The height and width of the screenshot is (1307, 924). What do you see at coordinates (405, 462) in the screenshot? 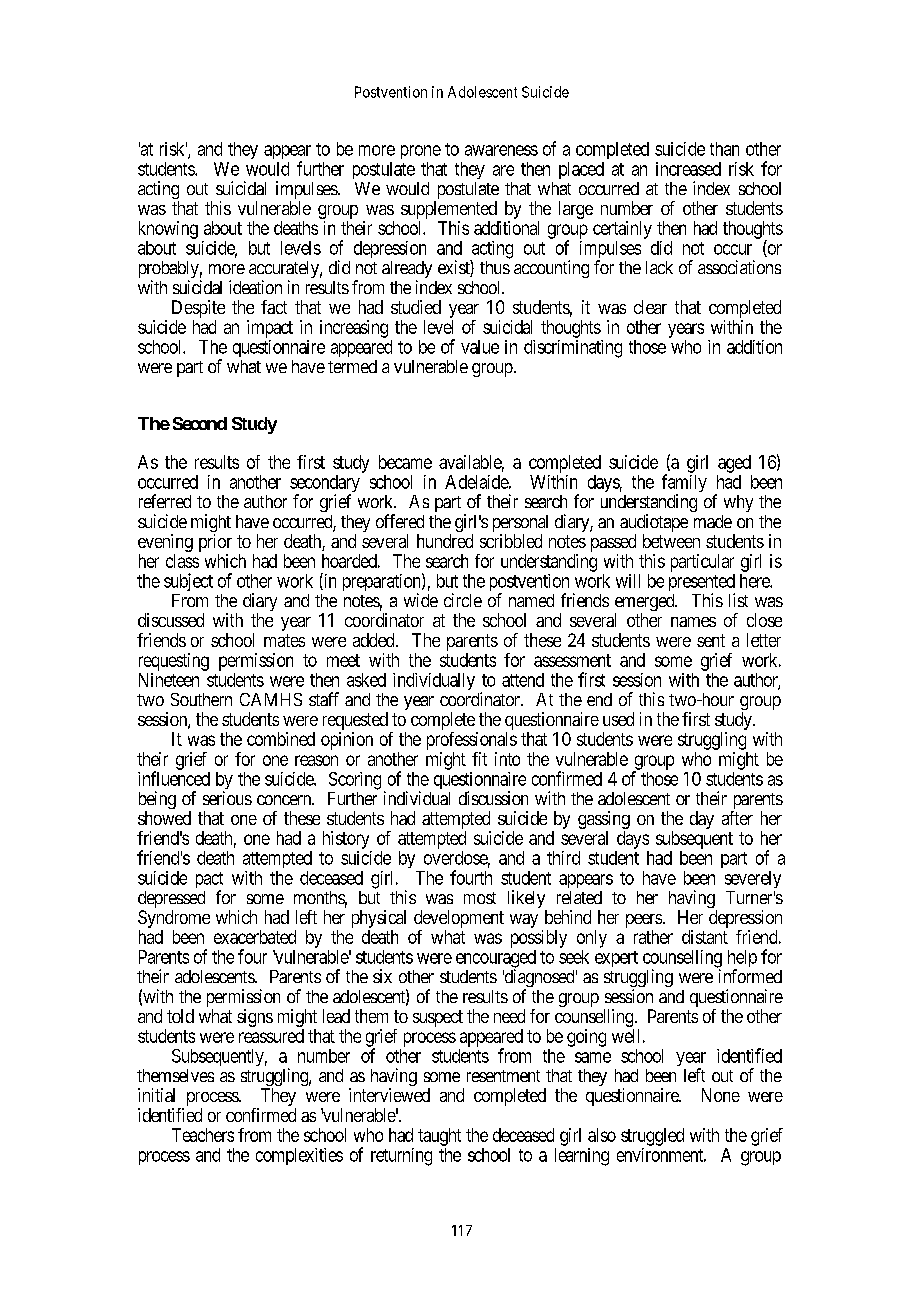
I see `became` at bounding box center [405, 462].
